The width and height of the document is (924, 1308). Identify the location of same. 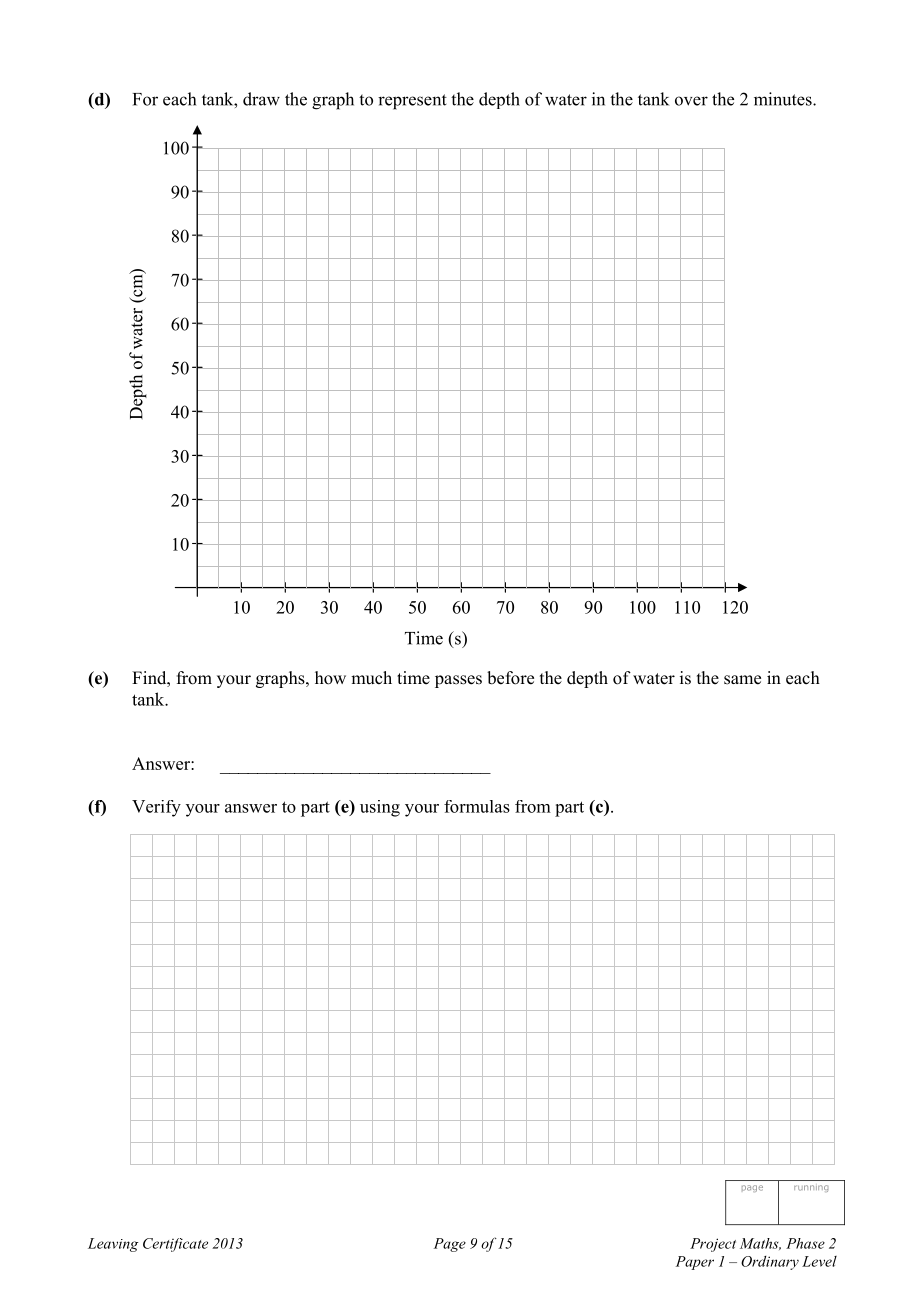
(742, 680).
